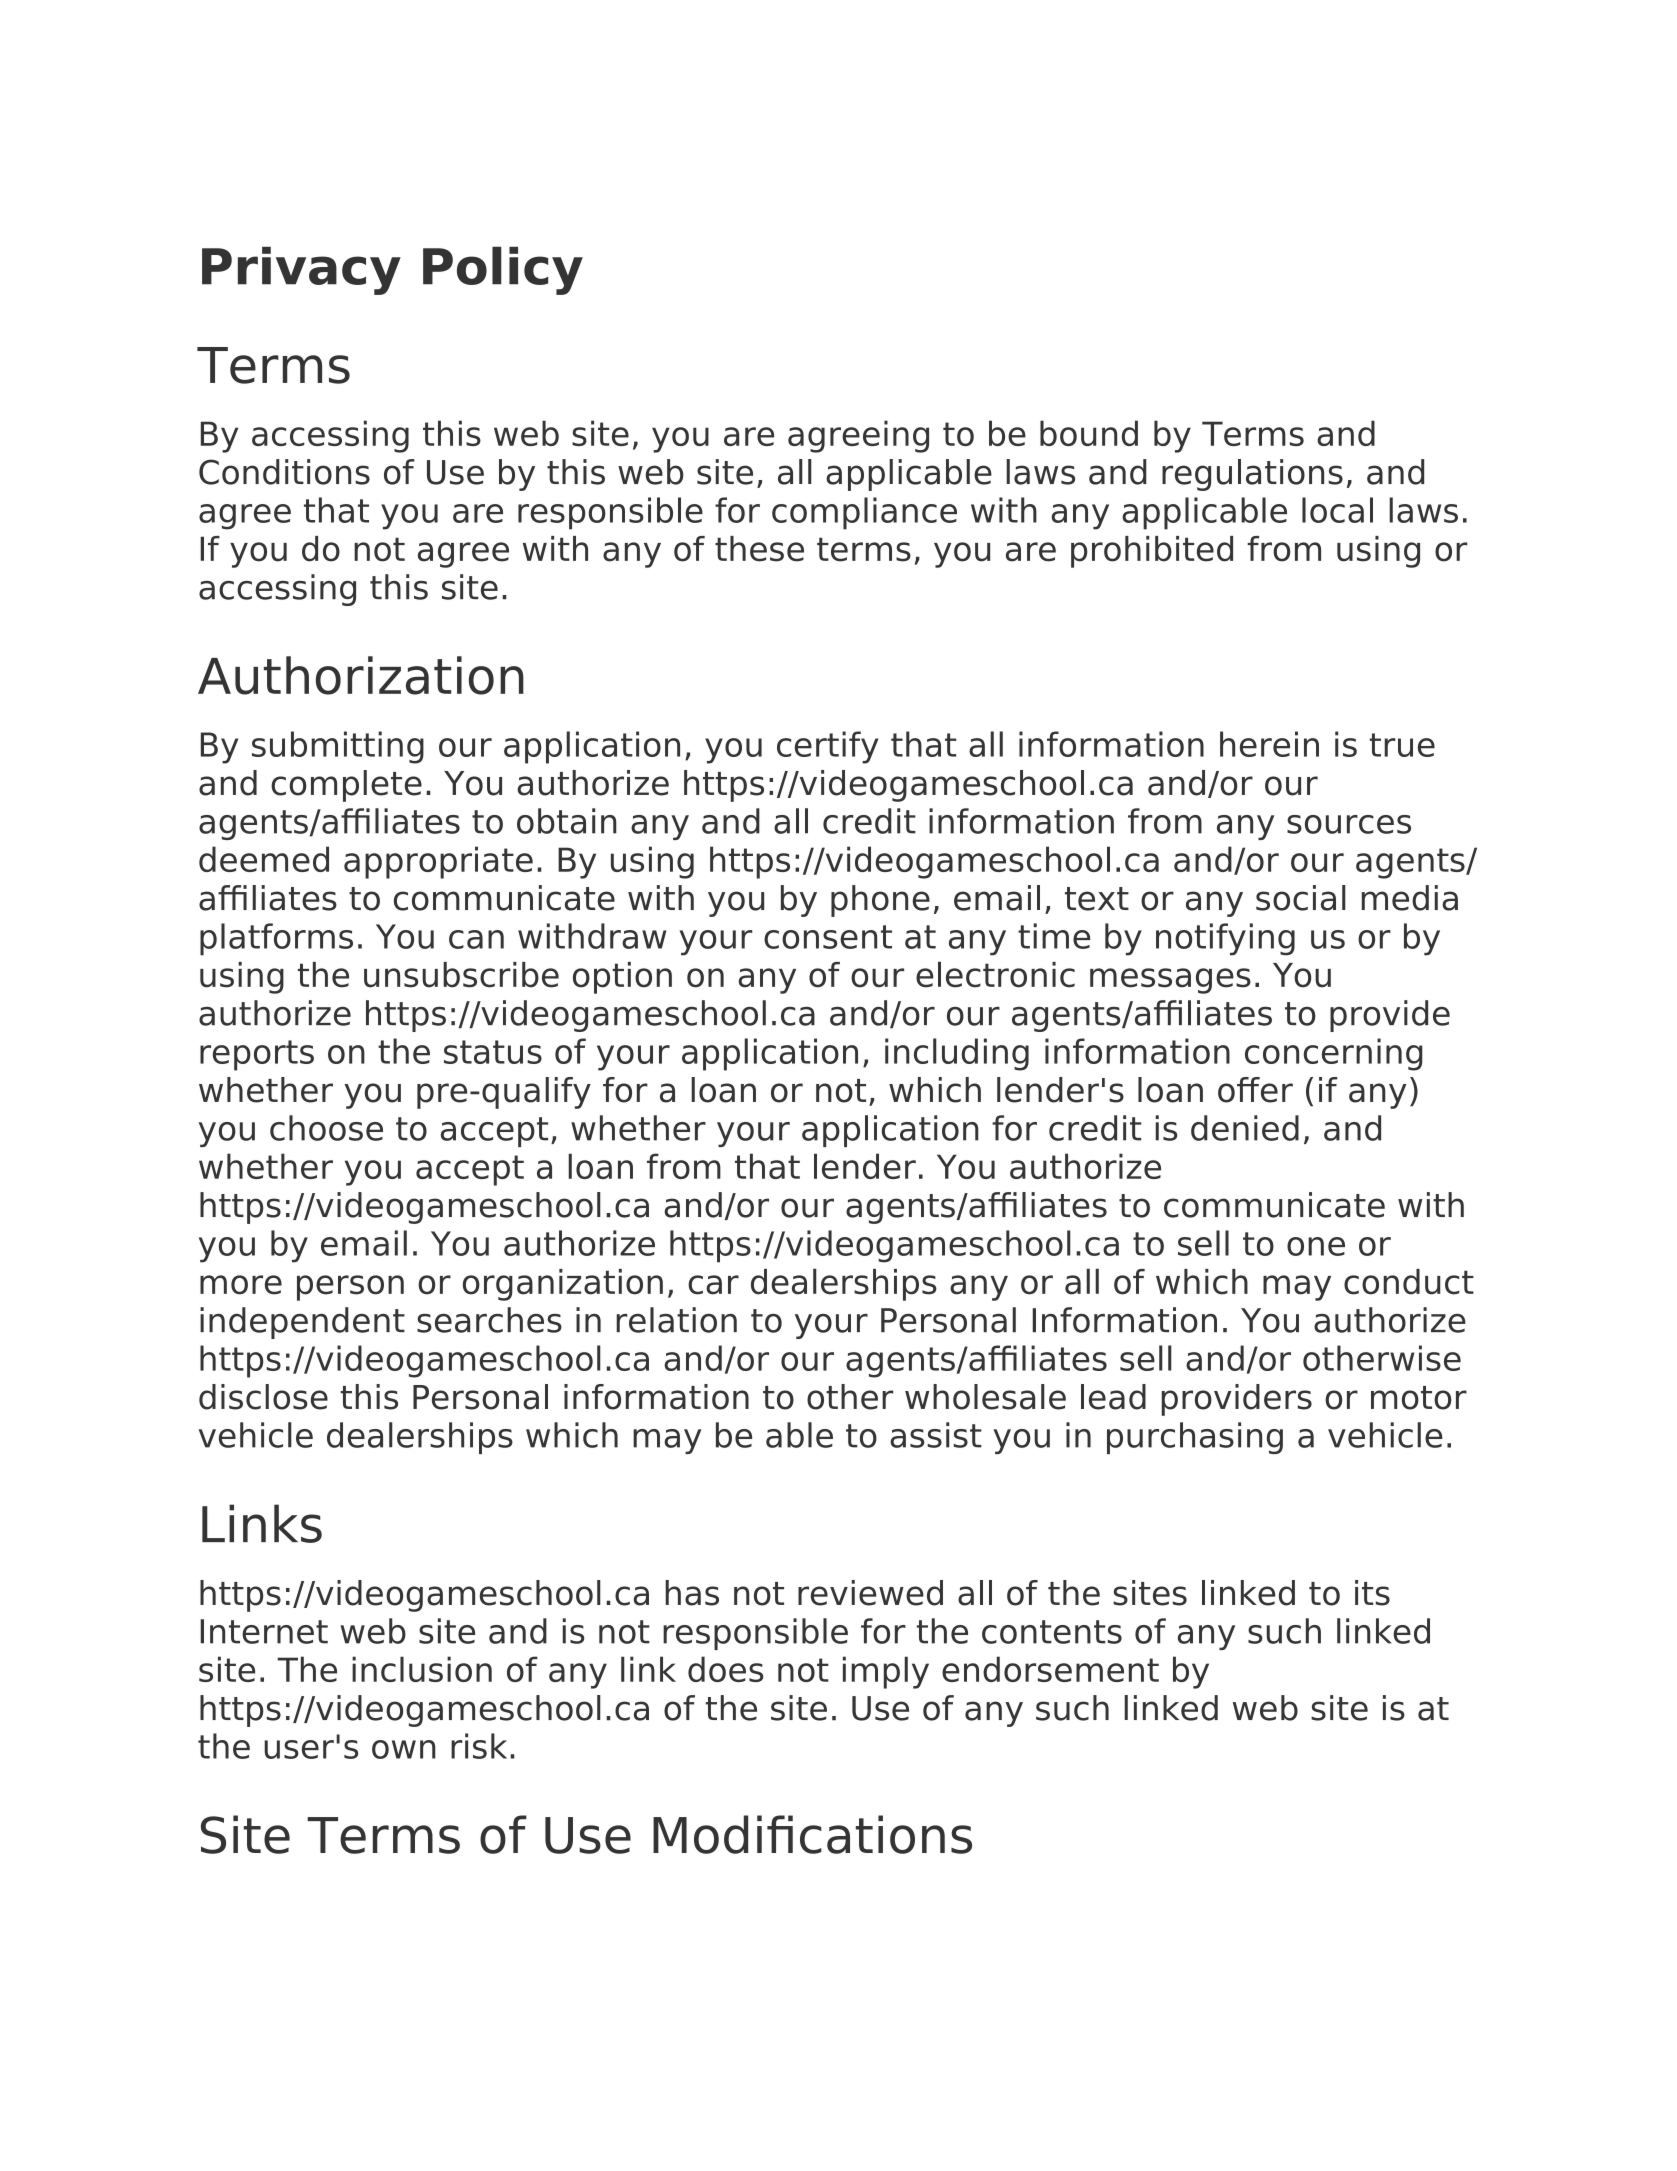  I want to click on certify, so click(827, 747).
